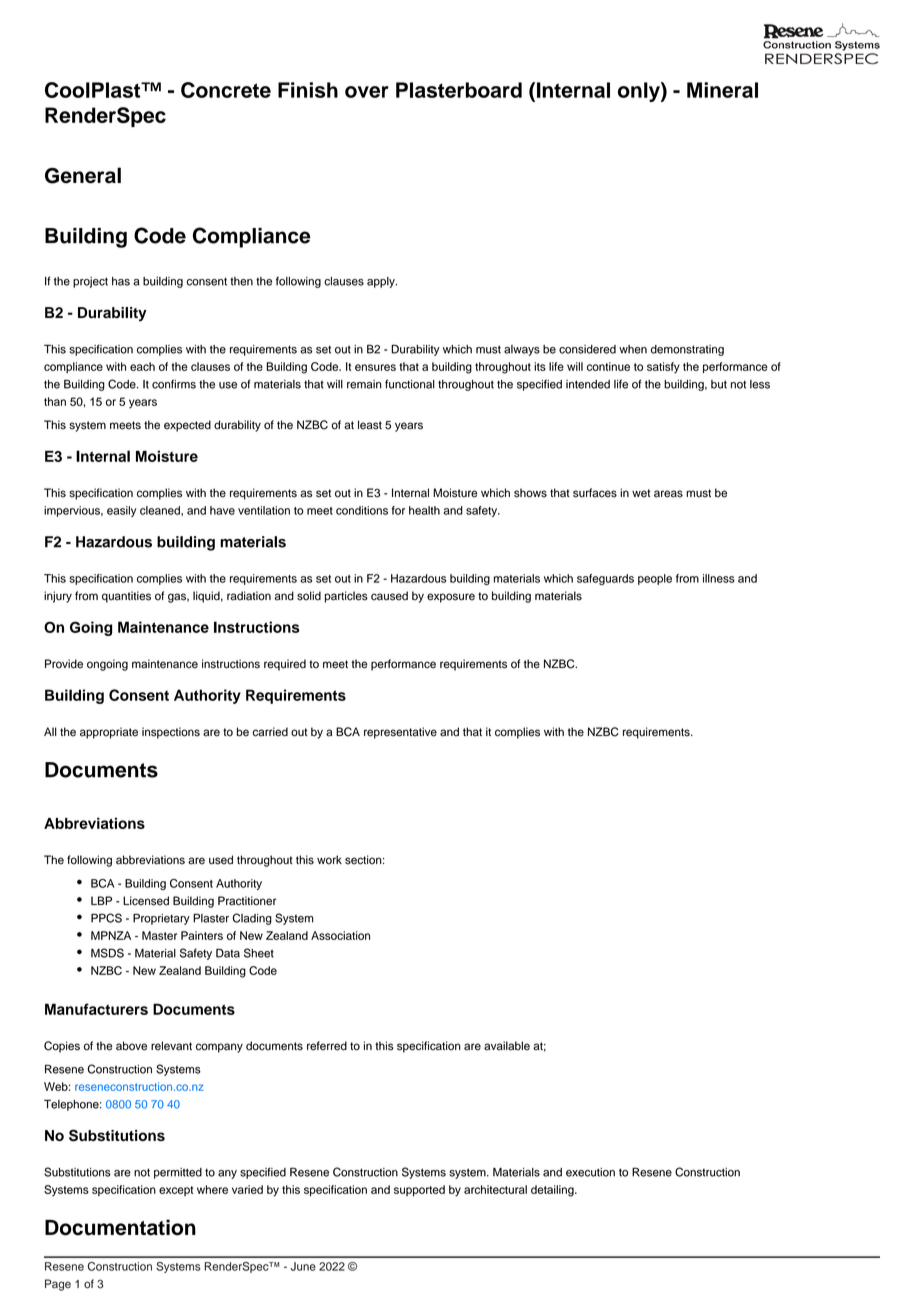 This image has width=924, height=1308. What do you see at coordinates (122, 511) in the image?
I see `easily` at bounding box center [122, 511].
